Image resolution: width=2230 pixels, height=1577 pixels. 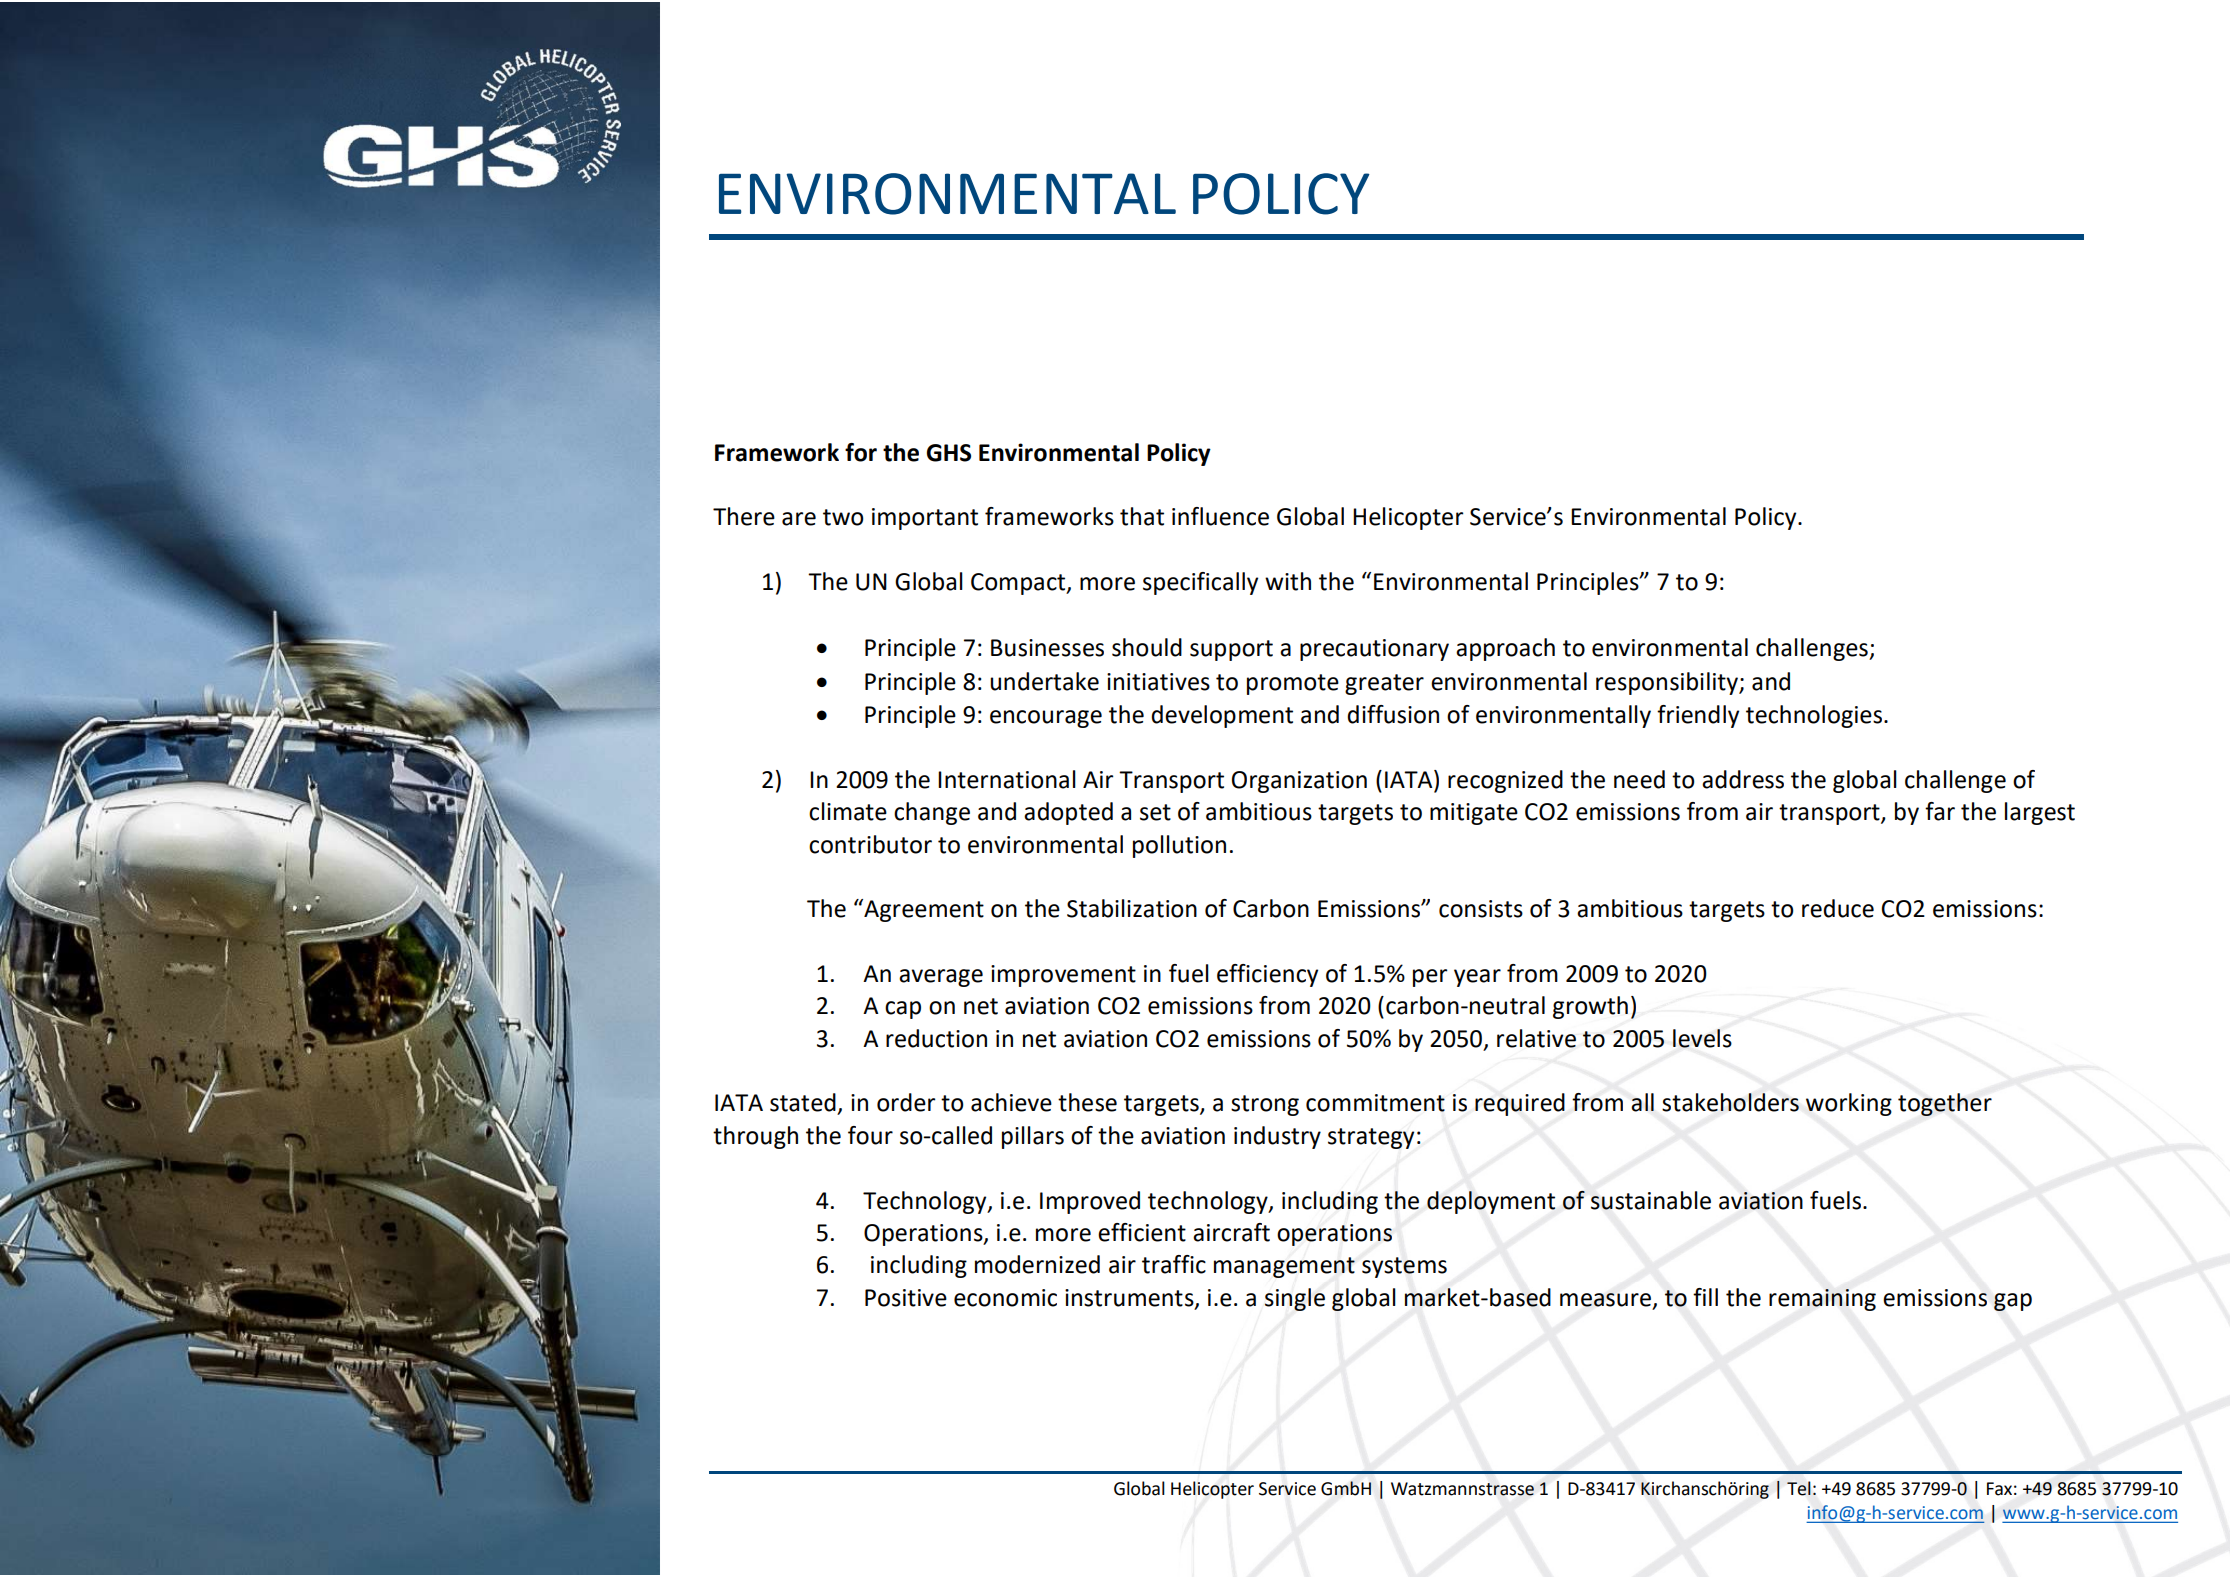 I want to click on consists, so click(x=1481, y=909).
